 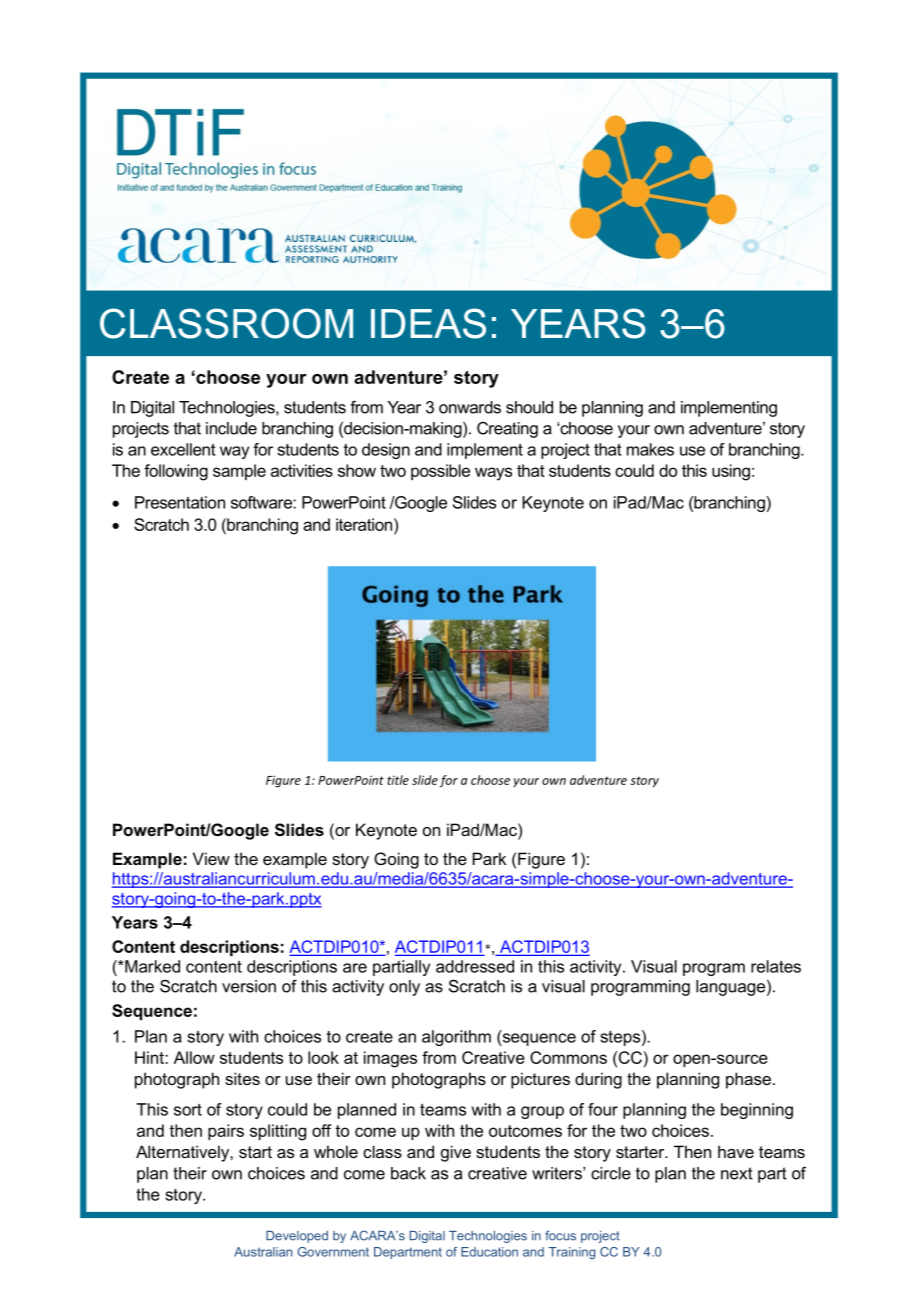 I want to click on iteration, so click(x=365, y=524).
